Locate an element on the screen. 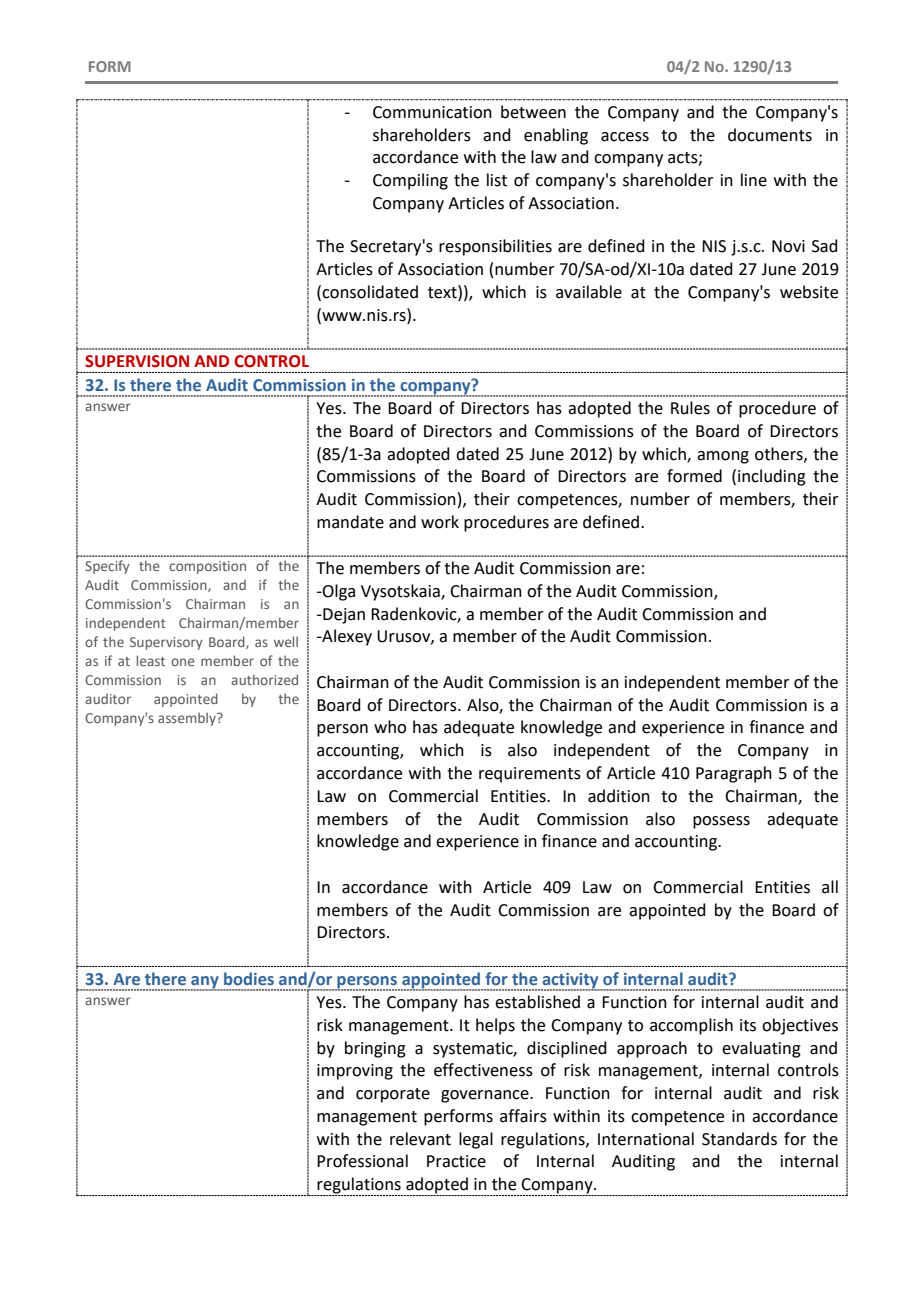  Professional is located at coordinates (362, 1161).
